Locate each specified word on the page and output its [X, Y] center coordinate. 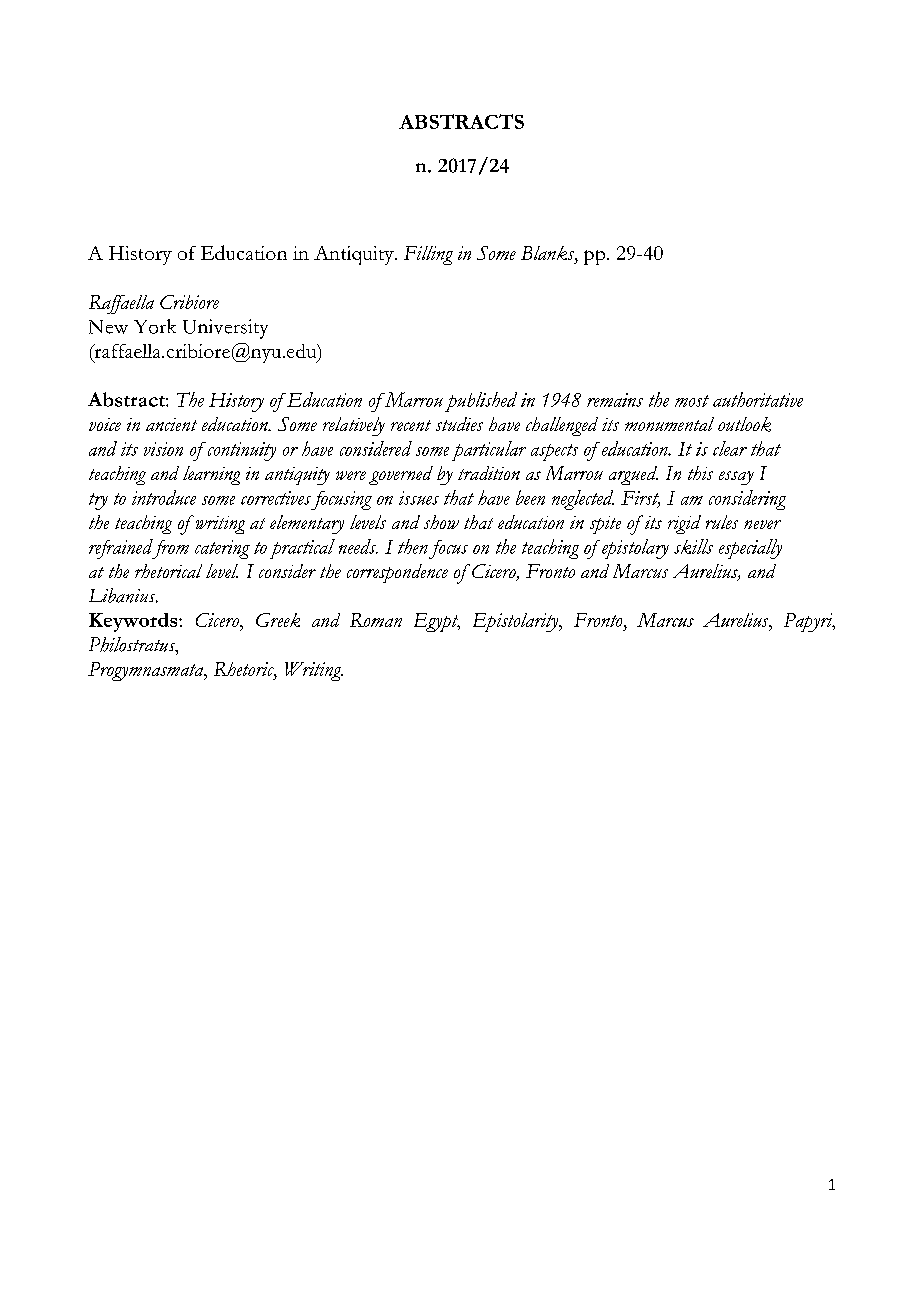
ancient [171, 424]
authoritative [758, 399]
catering [222, 549]
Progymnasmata [147, 671]
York [155, 326]
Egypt [437, 622]
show [441, 522]
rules [722, 522]
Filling [428, 255]
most [692, 401]
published [481, 402]
